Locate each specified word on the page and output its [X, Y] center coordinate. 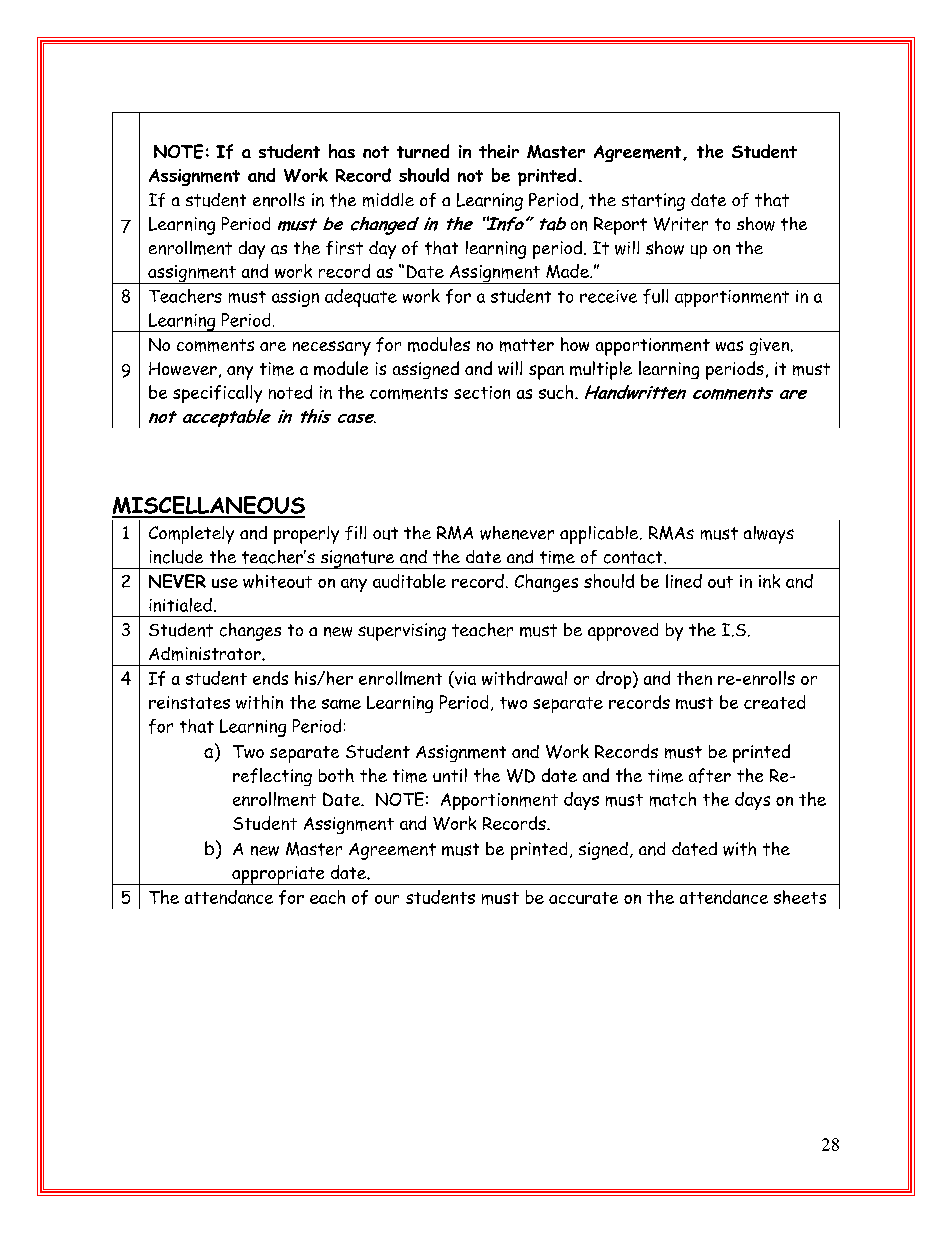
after [710, 775]
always [769, 535]
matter [527, 345]
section [482, 392]
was [729, 346]
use [225, 583]
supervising [402, 632]
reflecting [272, 777]
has [342, 151]
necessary [332, 348]
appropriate [278, 875]
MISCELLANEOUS [208, 506]
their [499, 151]
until [450, 775]
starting [653, 202]
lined [684, 581]
